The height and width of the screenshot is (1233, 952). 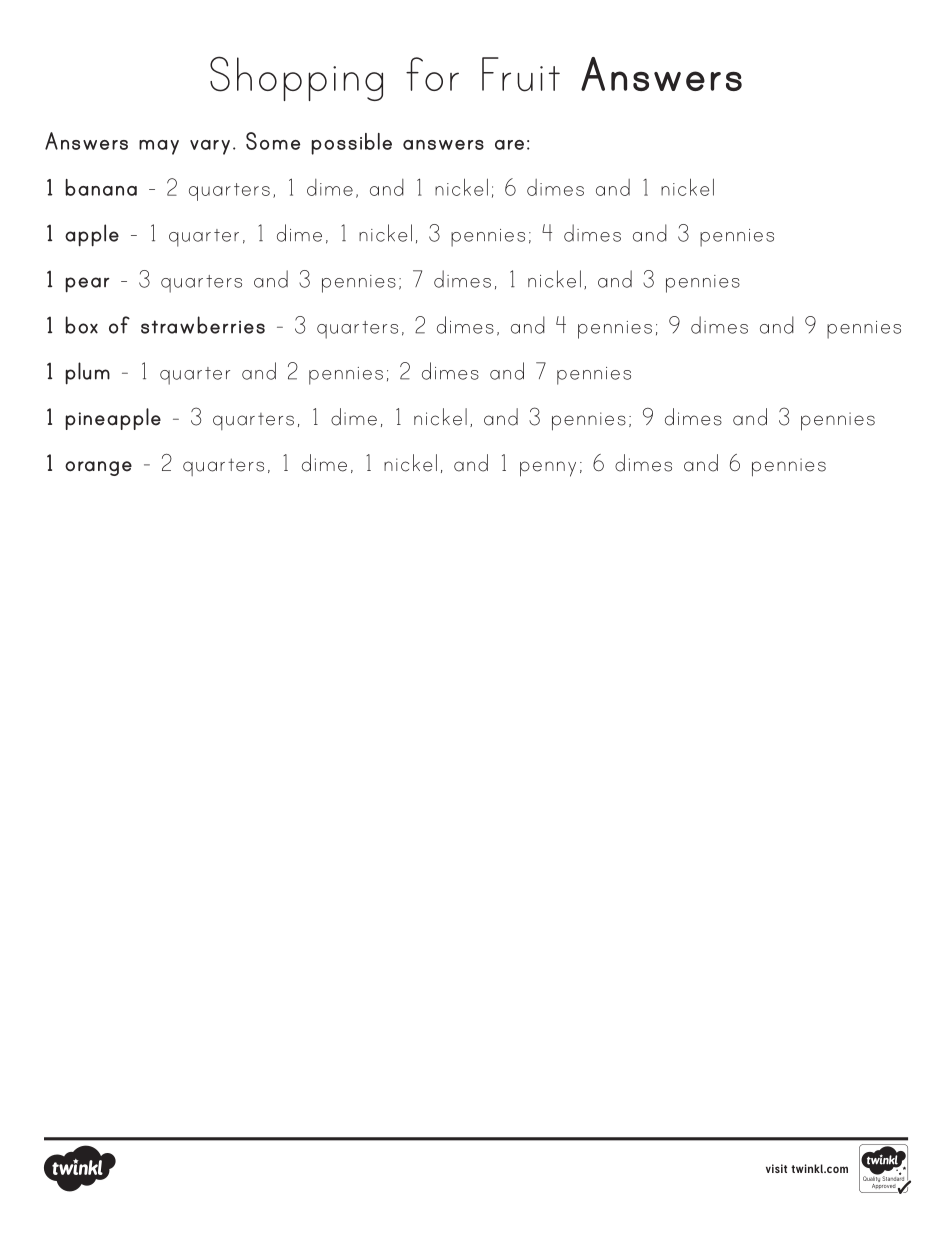 What do you see at coordinates (101, 187) in the screenshot?
I see `banana` at bounding box center [101, 187].
